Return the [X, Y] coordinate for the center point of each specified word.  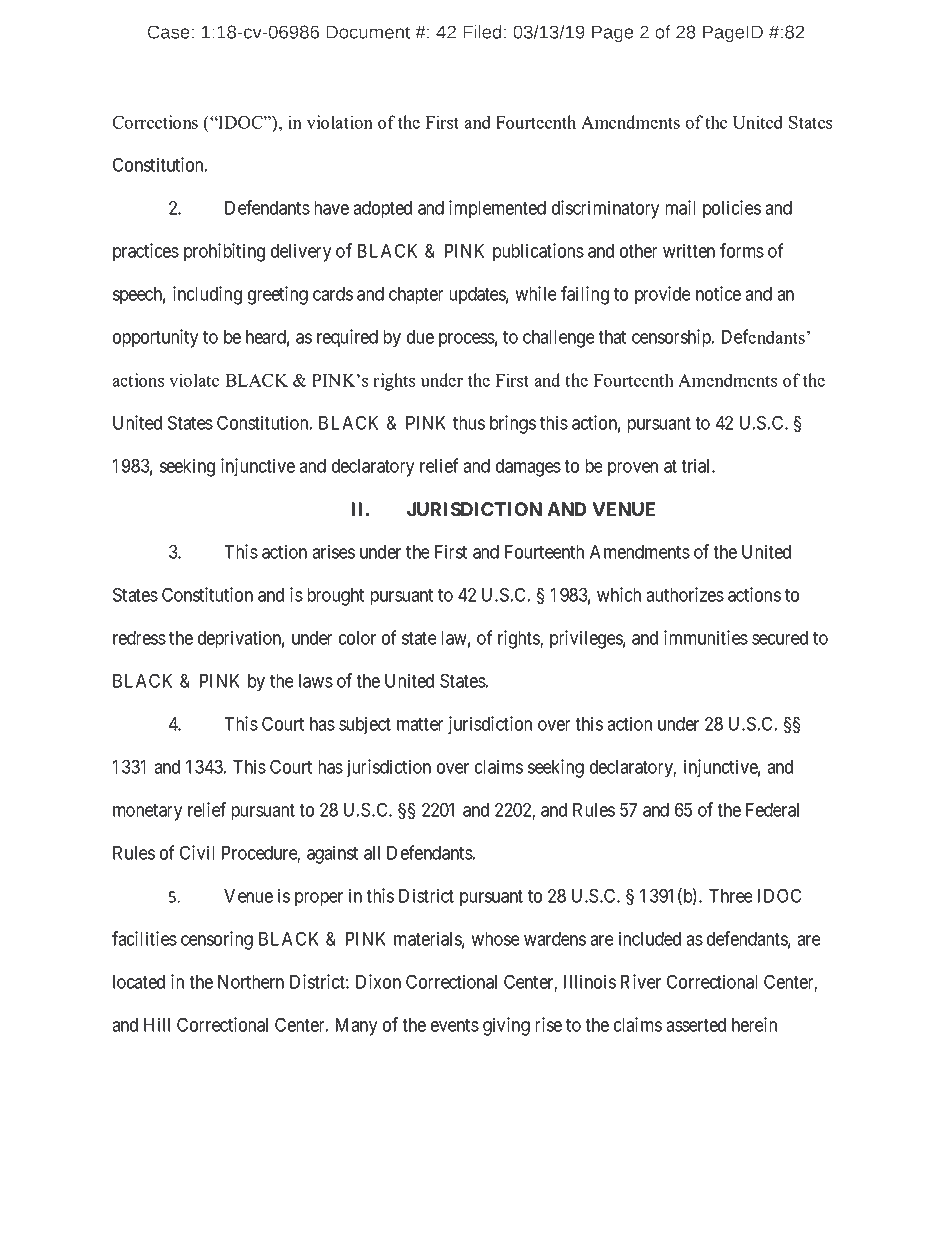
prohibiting [224, 252]
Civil [197, 852]
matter [420, 724]
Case [168, 32]
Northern [251, 982]
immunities [706, 637]
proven [633, 469]
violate [194, 380]
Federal [772, 810]
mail [680, 207]
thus [469, 423]
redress [139, 638]
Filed [482, 32]
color [357, 638]
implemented [497, 209]
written [689, 250]
